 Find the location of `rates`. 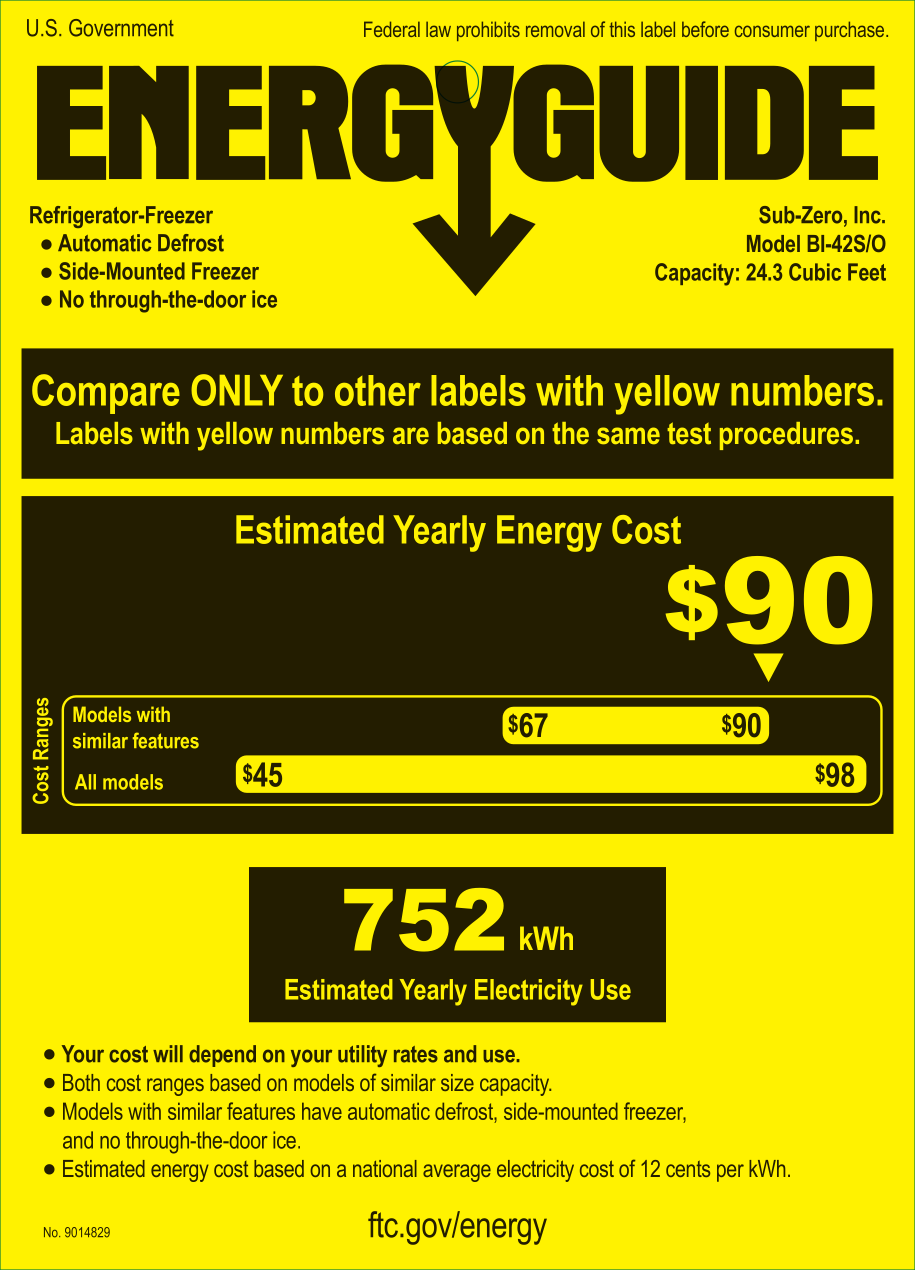

rates is located at coordinates (416, 1054).
